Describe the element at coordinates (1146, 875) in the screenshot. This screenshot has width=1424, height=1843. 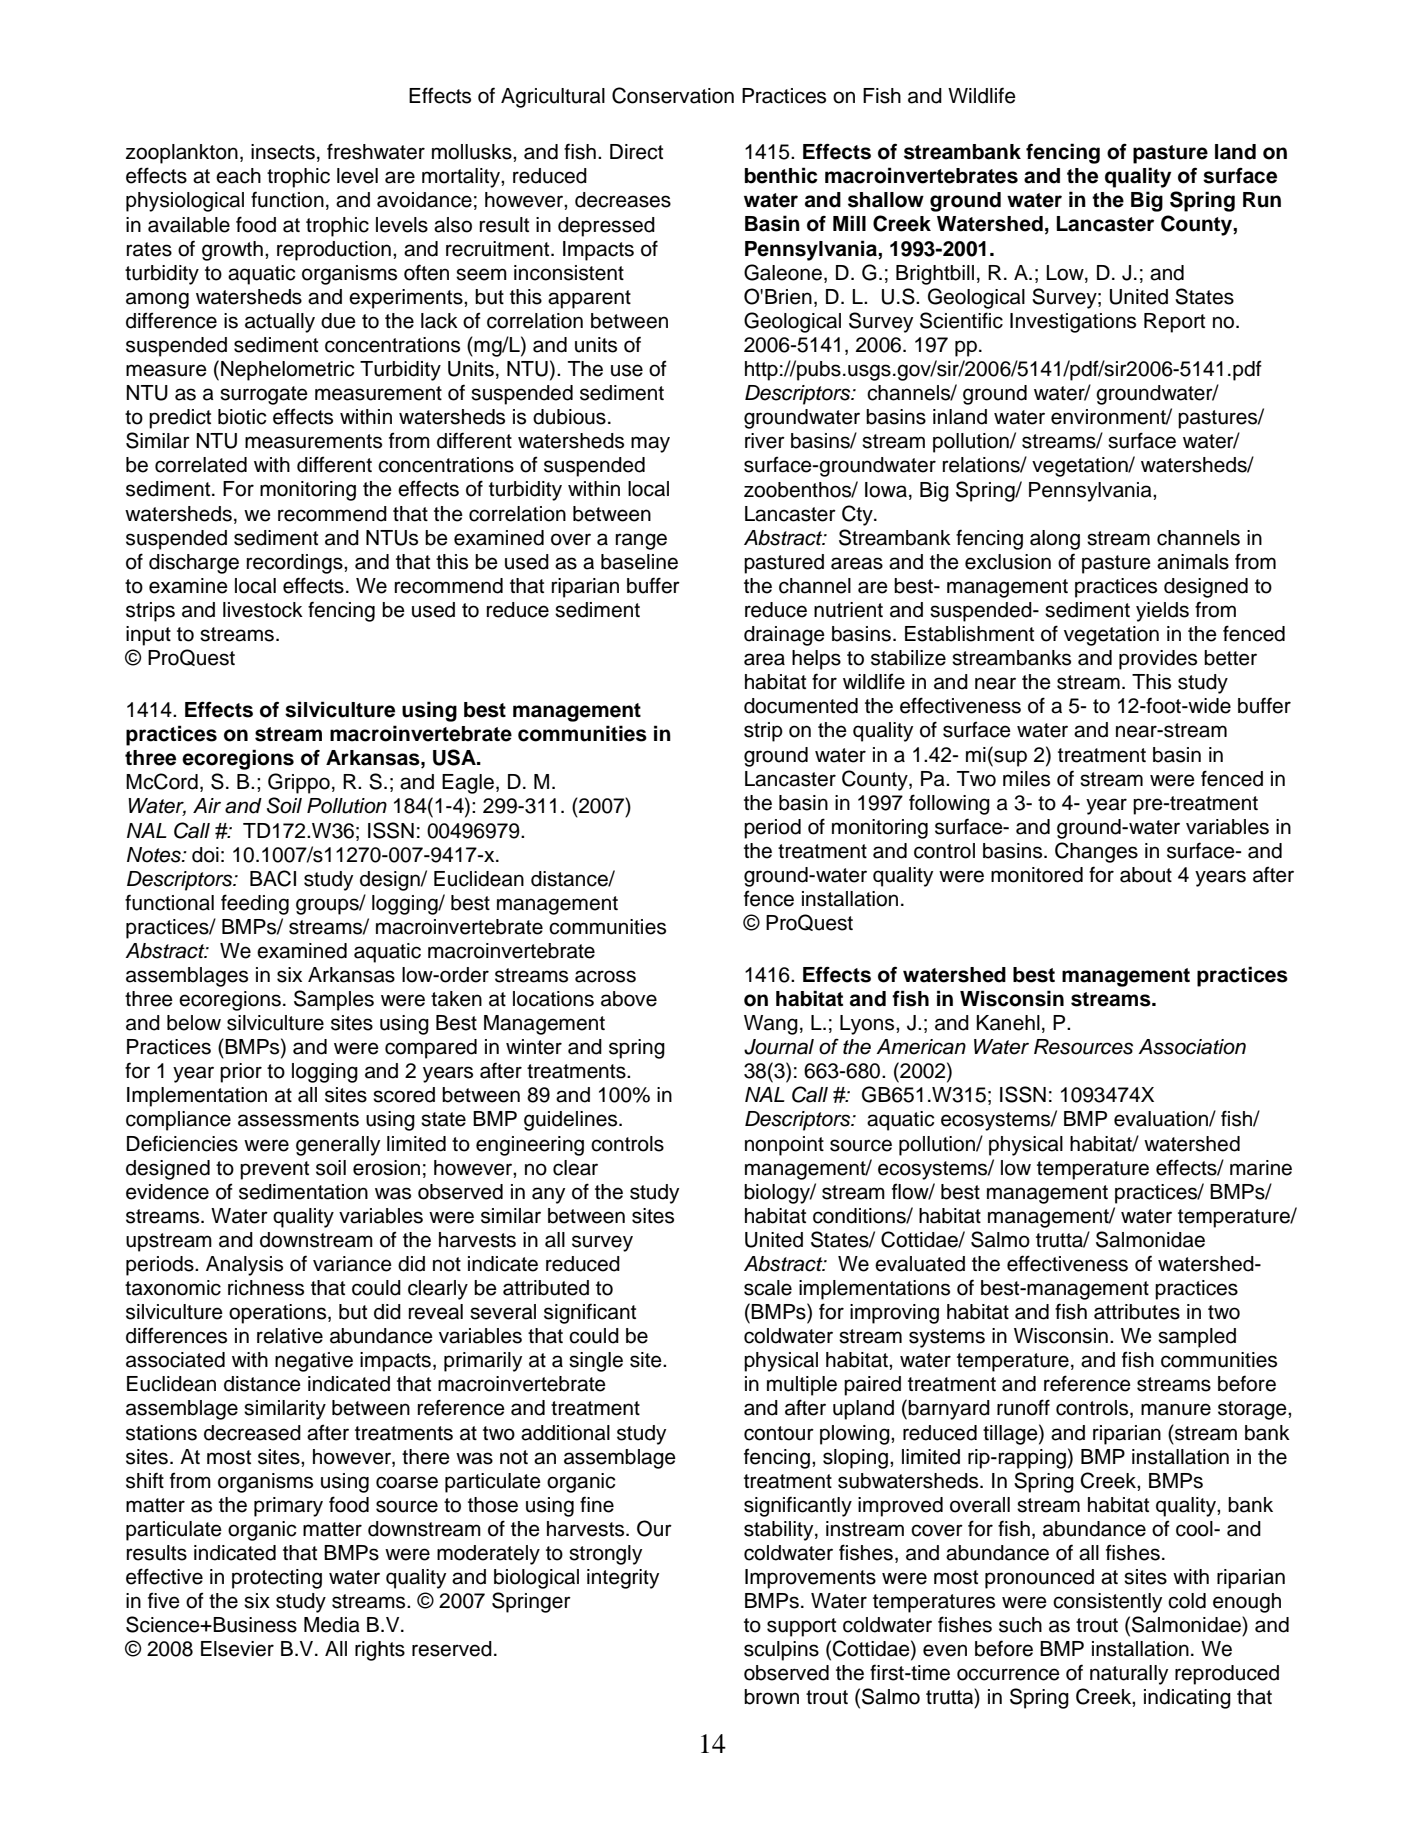
I see `about` at that location.
